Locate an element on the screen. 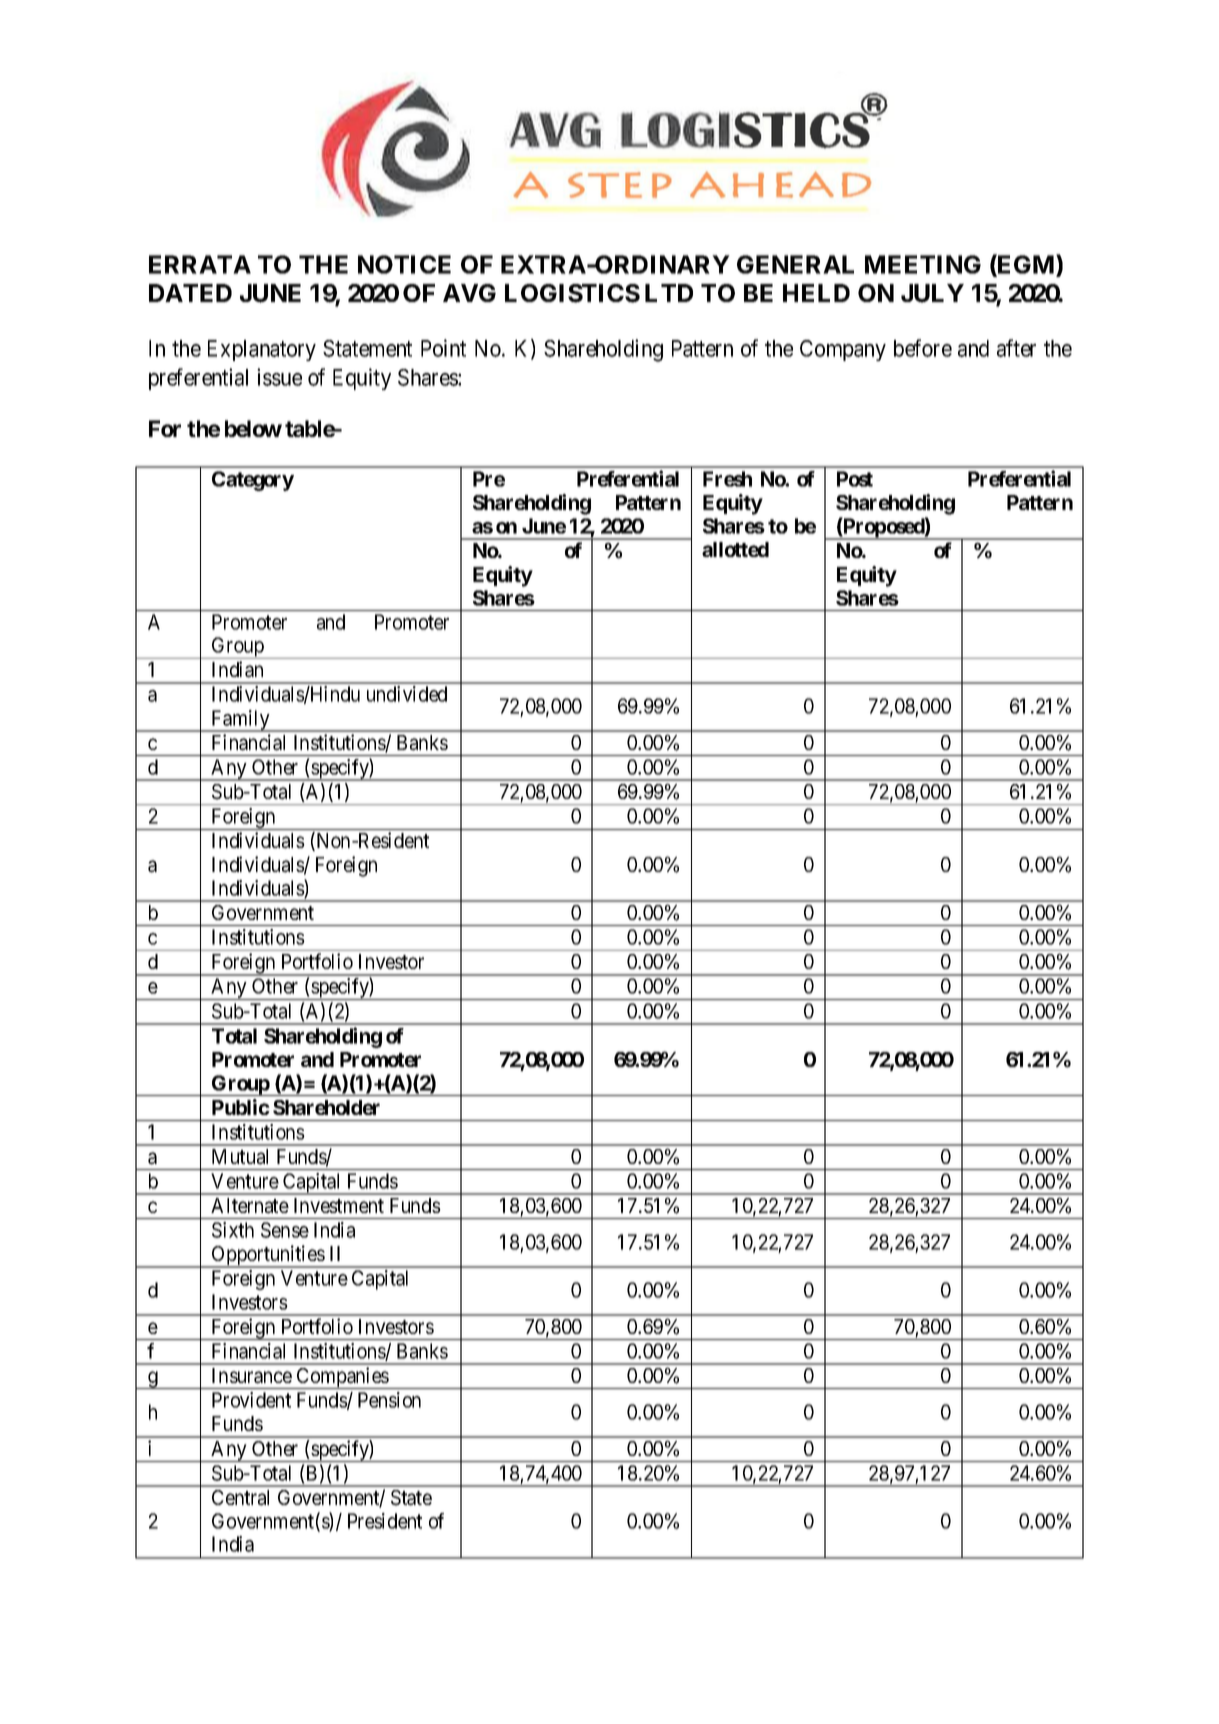 The width and height of the screenshot is (1219, 1724). Shareholder is located at coordinates (326, 1107).
